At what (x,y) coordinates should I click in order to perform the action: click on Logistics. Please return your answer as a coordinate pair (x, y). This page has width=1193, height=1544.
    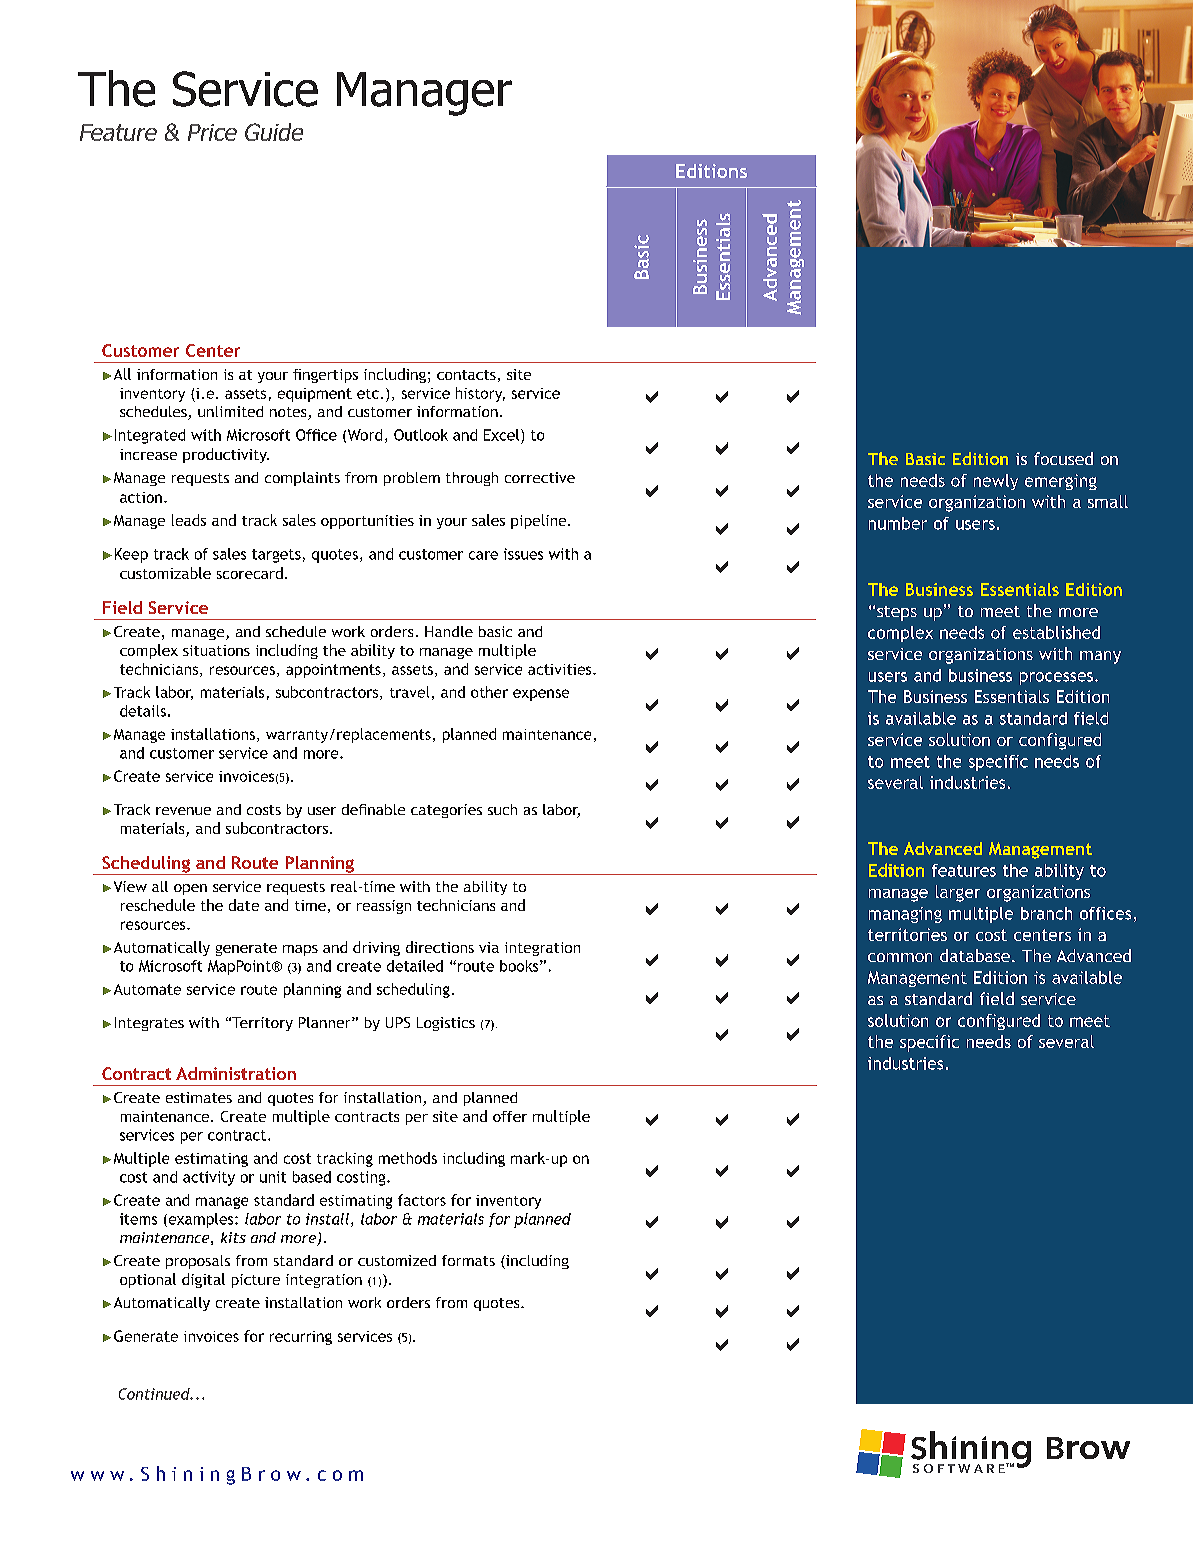
    Looking at the image, I should click on (446, 1024).
